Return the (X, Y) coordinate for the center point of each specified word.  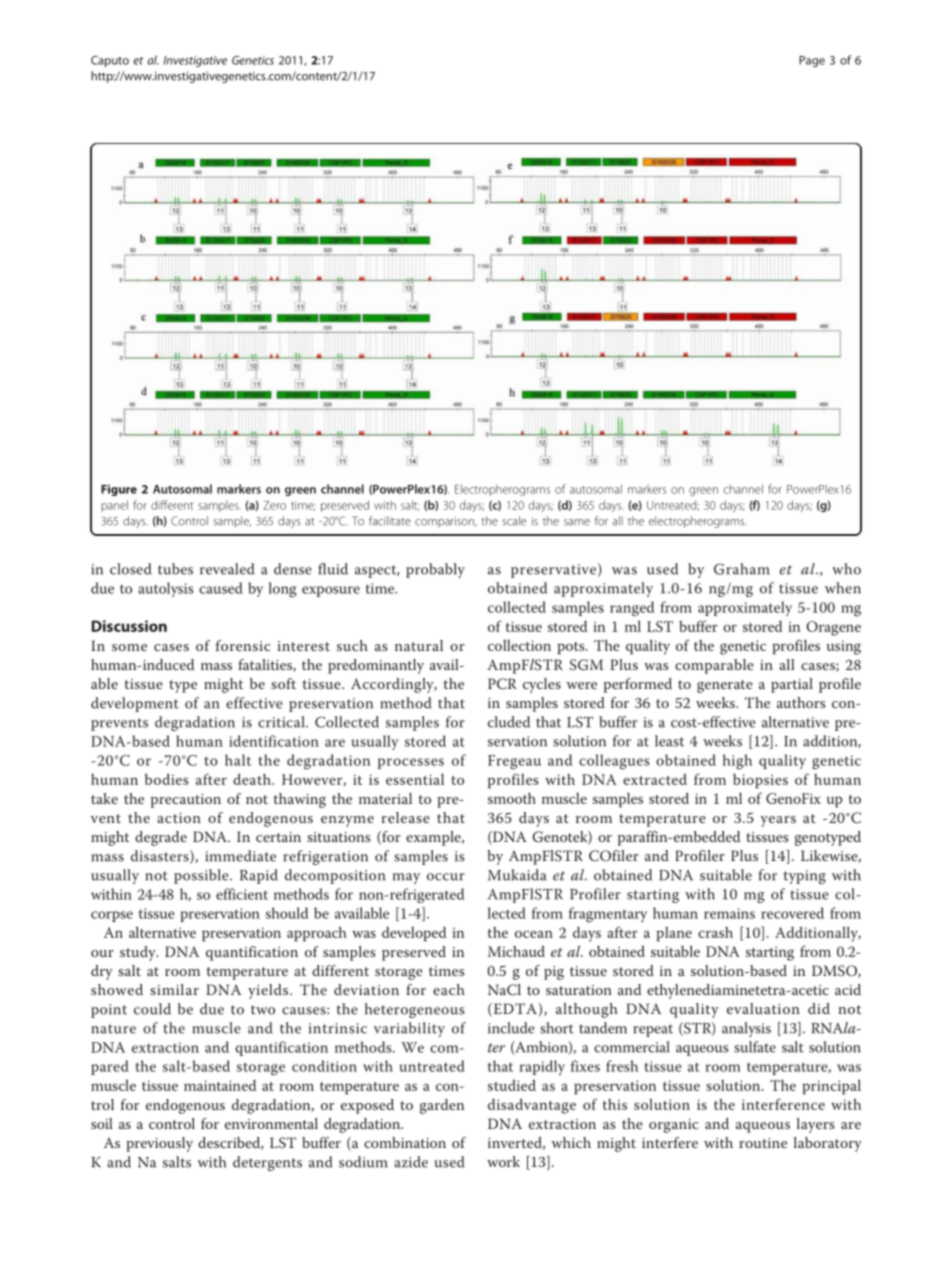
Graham (742, 569)
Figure (119, 490)
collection (519, 645)
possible (202, 876)
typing (804, 877)
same (577, 522)
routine (763, 1143)
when (843, 588)
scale (514, 521)
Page (812, 61)
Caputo (110, 61)
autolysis (166, 589)
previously (159, 1144)
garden (442, 1106)
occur (446, 877)
